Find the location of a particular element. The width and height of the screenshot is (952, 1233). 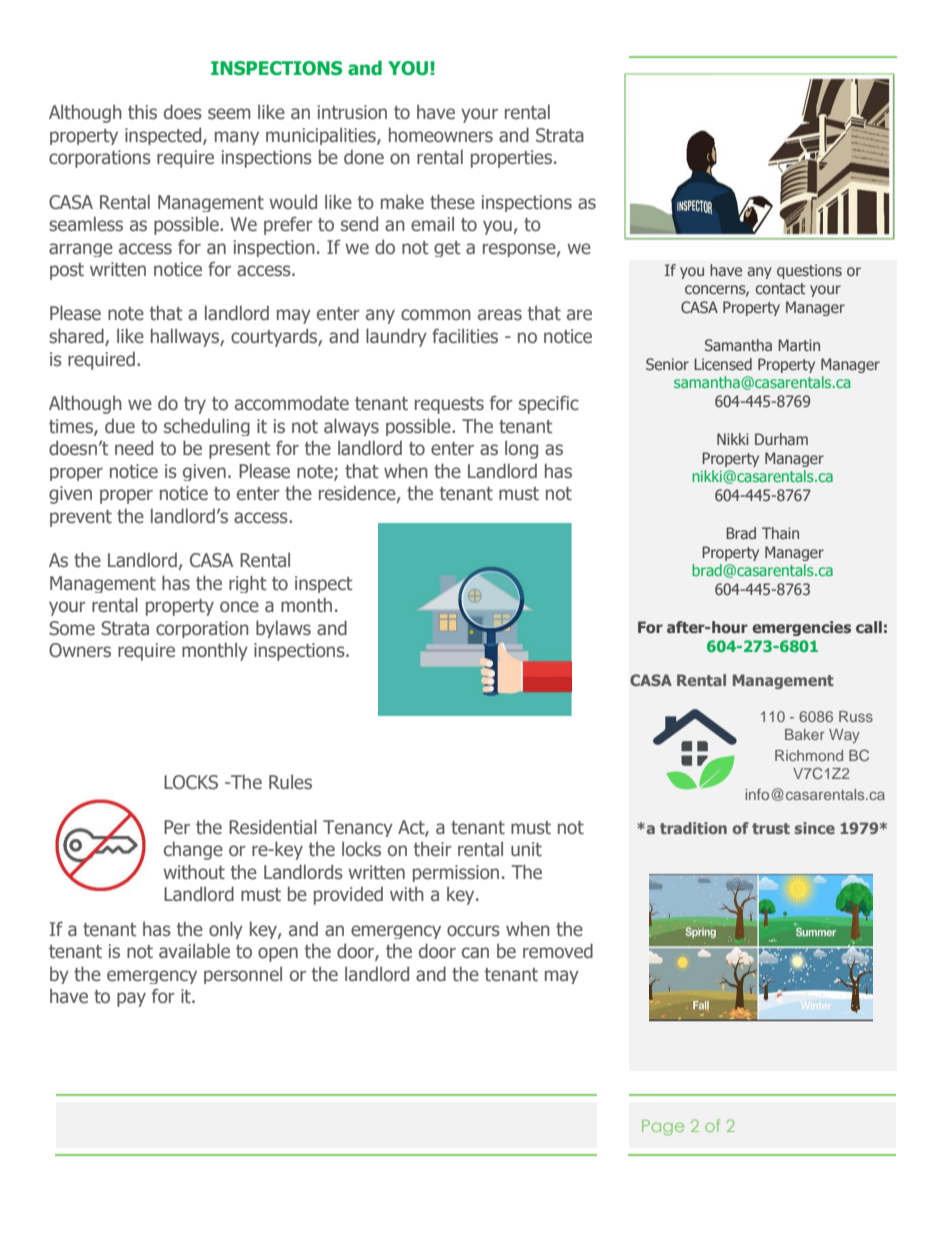

shared is located at coordinates (77, 337).
